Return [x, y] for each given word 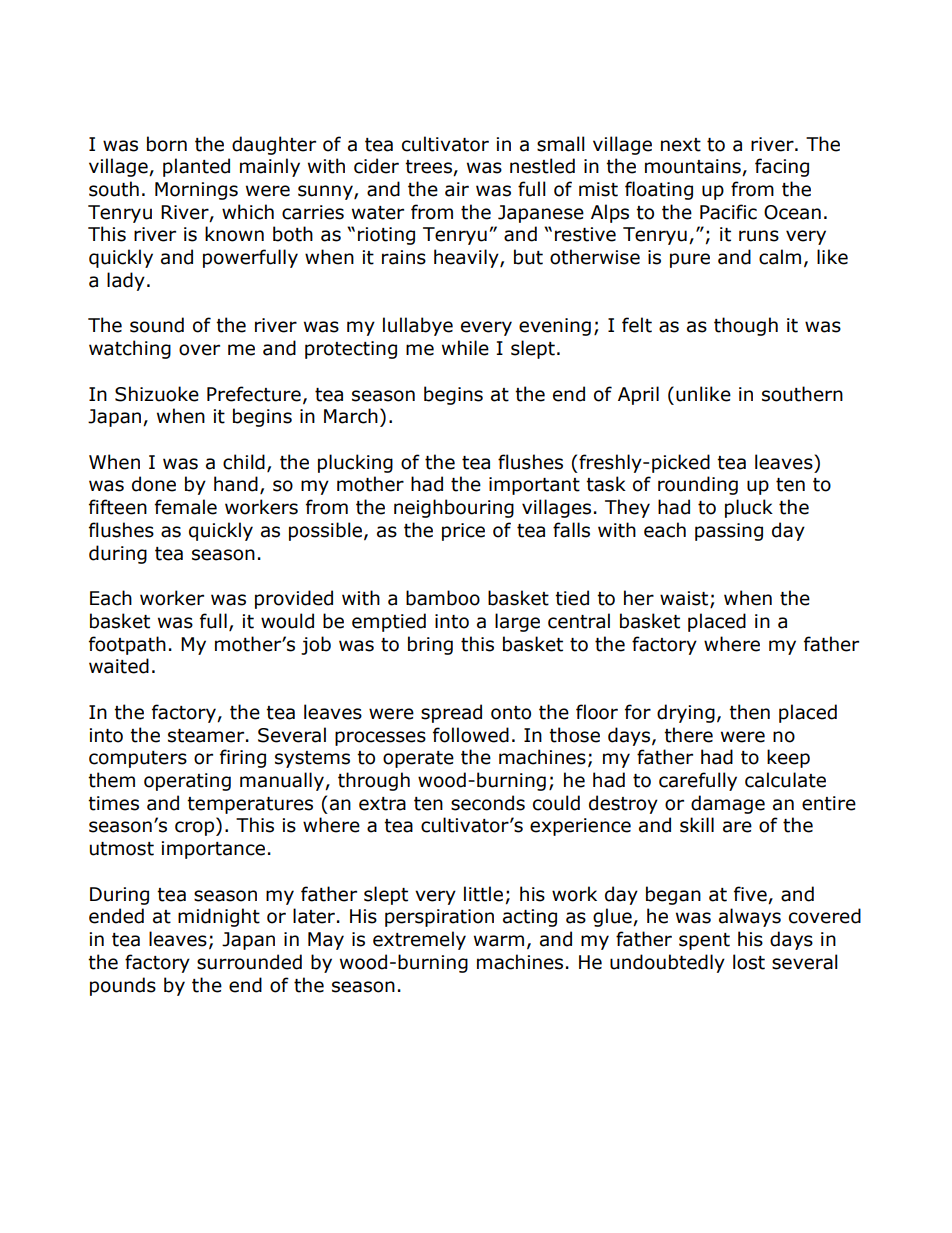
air [457, 189]
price [463, 532]
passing [729, 532]
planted [196, 167]
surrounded [249, 962]
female [186, 507]
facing [782, 167]
